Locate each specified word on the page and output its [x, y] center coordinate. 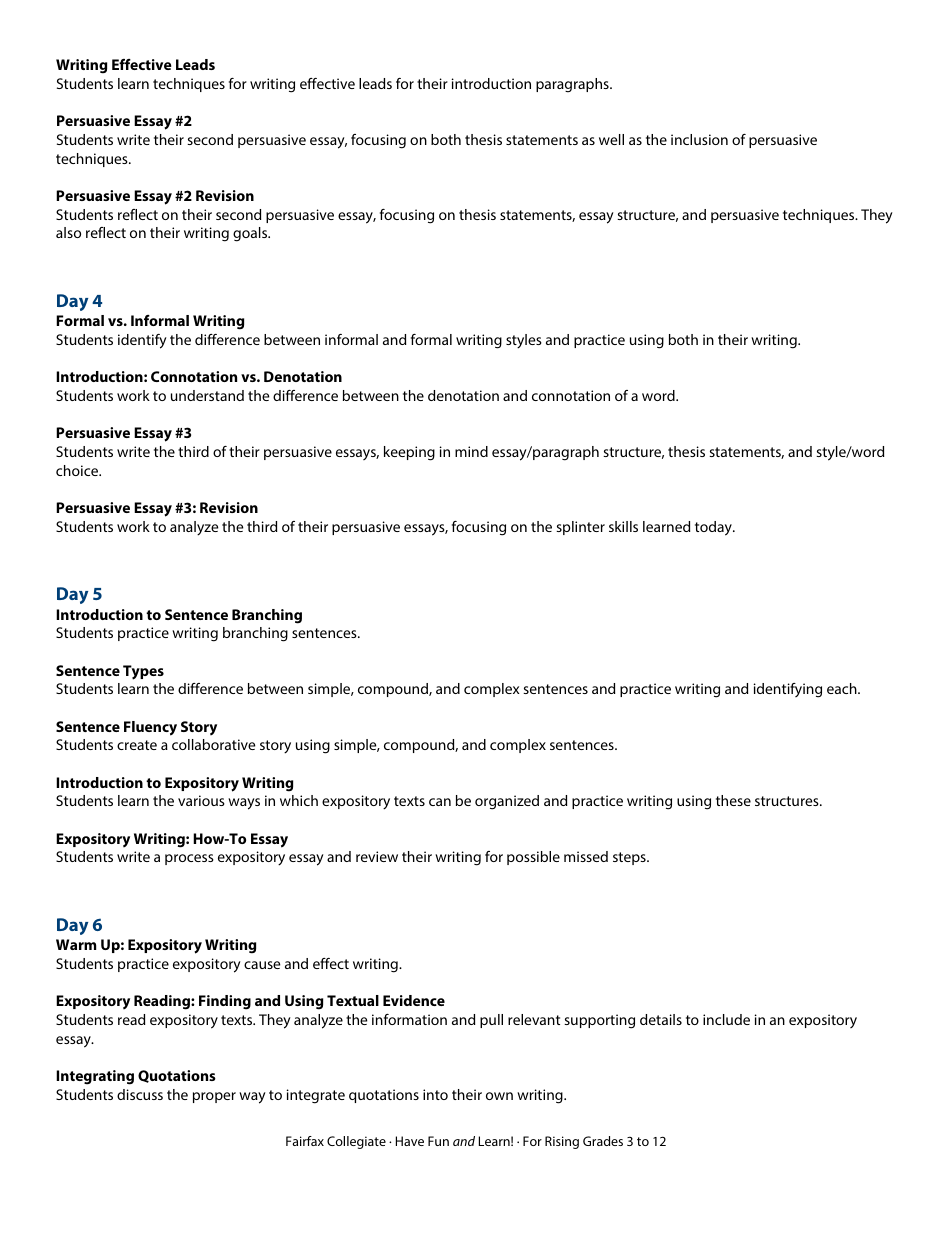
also [68, 232]
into [435, 1094]
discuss [140, 1094]
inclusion [699, 139]
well [611, 139]
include [726, 1019]
